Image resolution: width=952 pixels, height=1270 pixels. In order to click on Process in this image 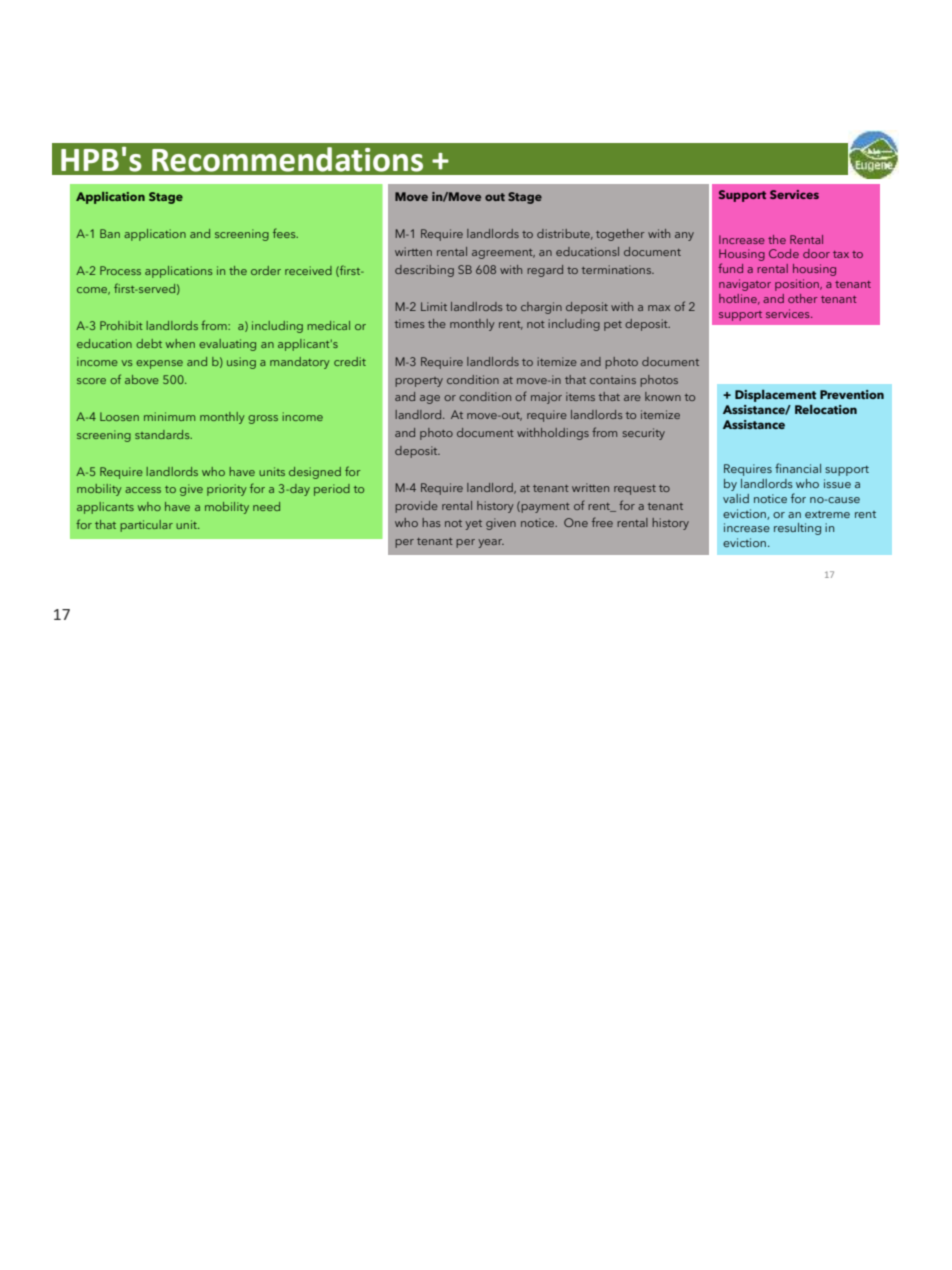, I will do `click(120, 270)`.
